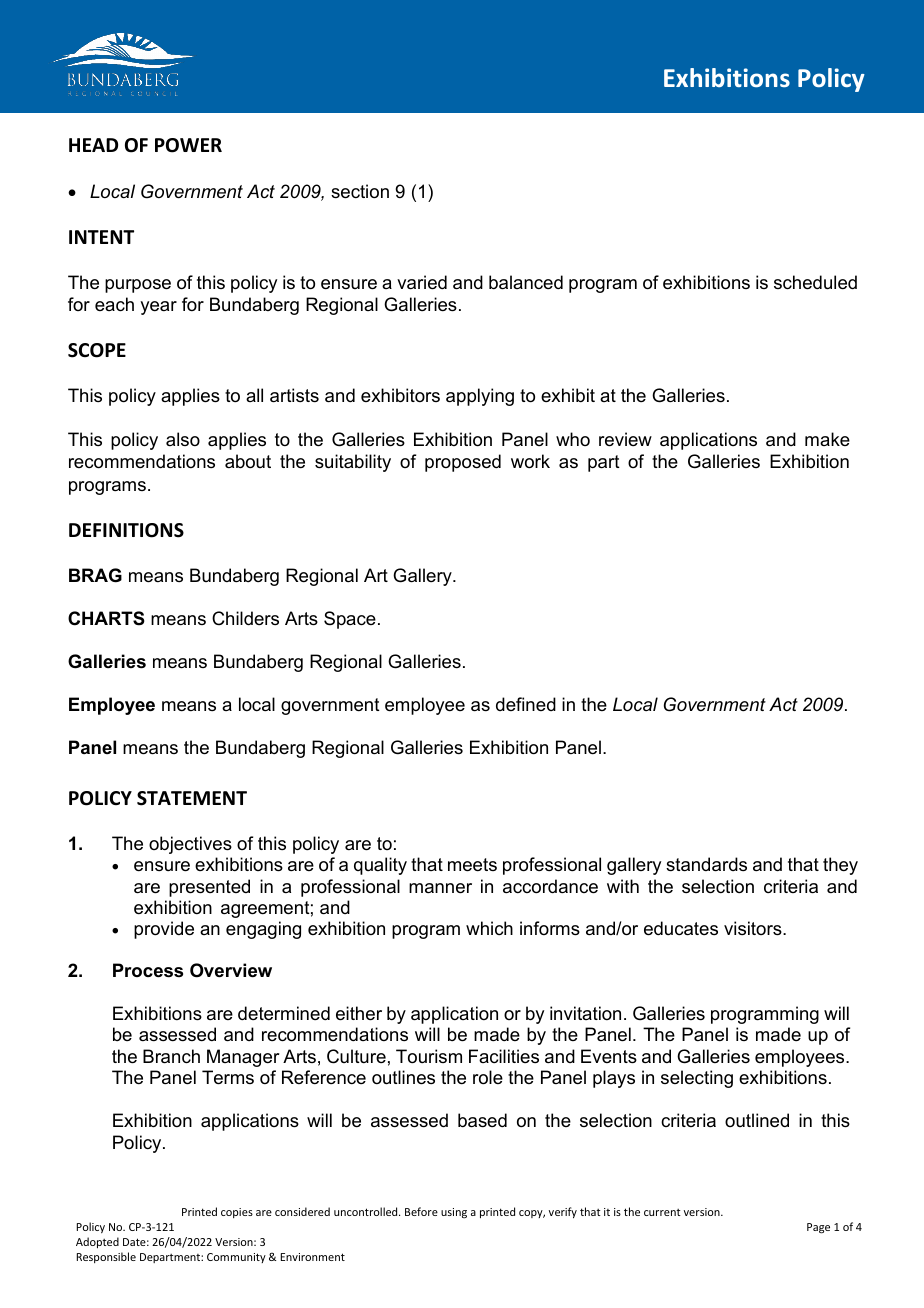 The image size is (924, 1308). What do you see at coordinates (188, 145) in the screenshot?
I see `POWER` at bounding box center [188, 145].
